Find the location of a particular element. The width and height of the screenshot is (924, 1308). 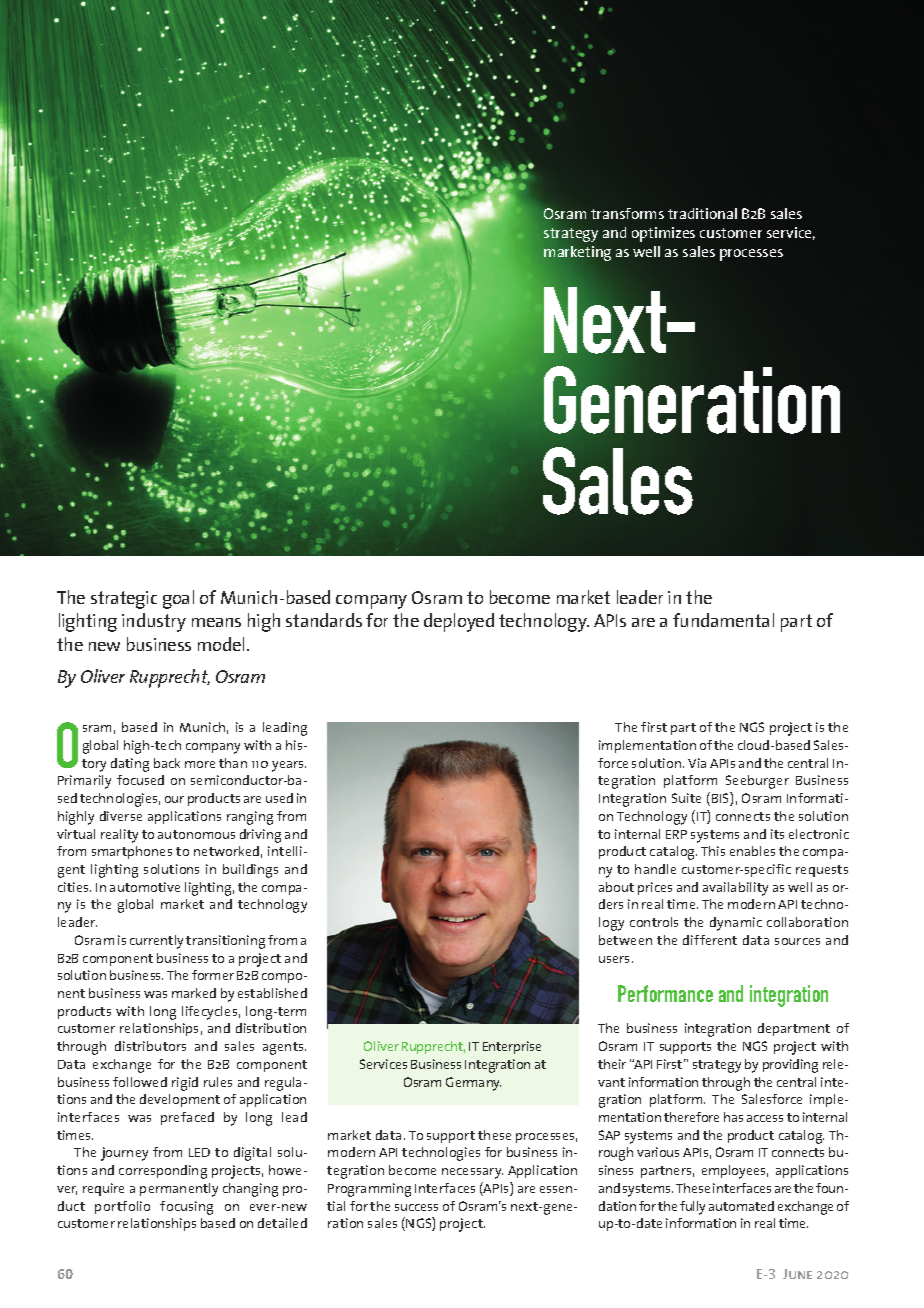

traditional is located at coordinates (702, 213).
